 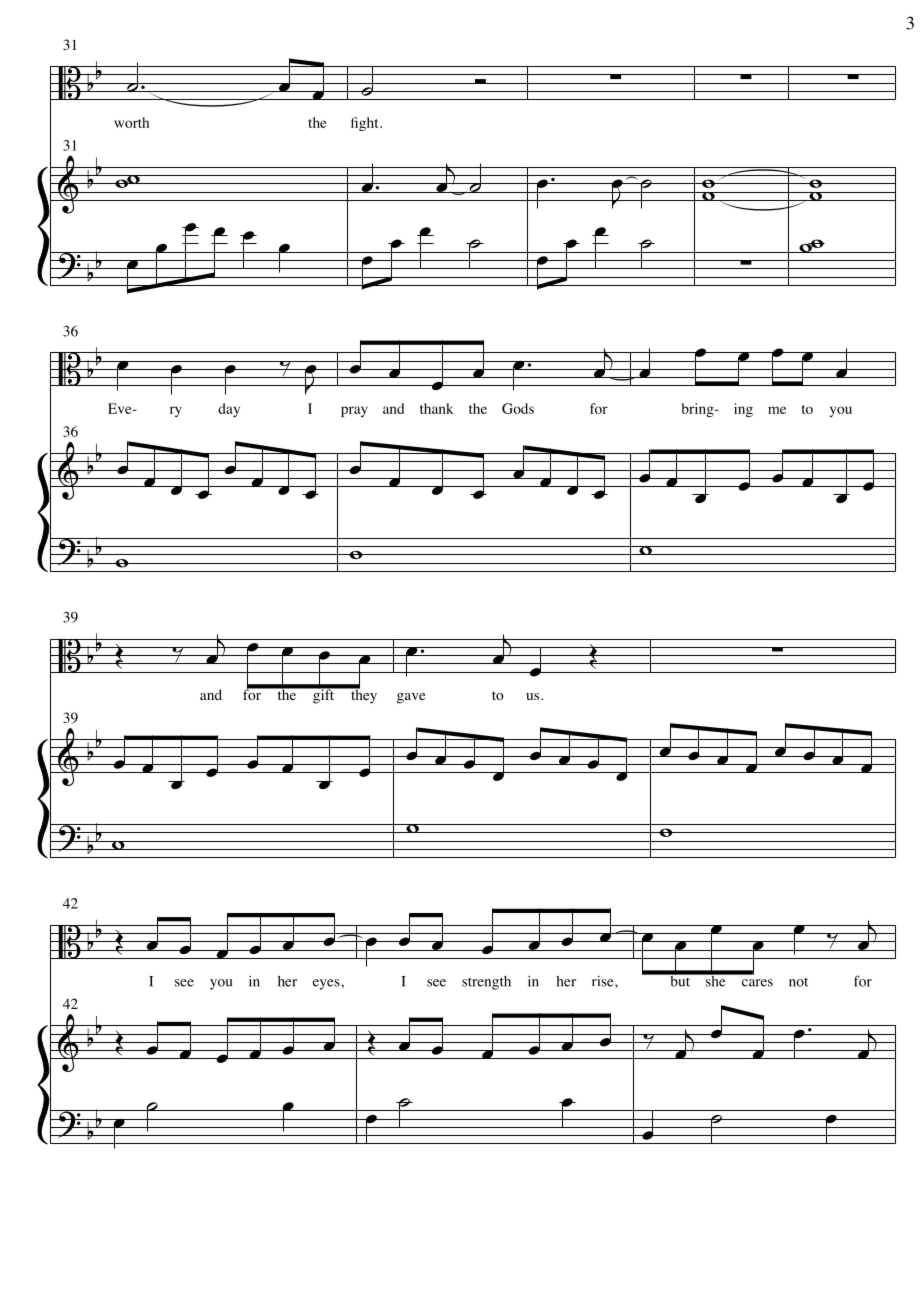 I want to click on Gods, so click(x=518, y=408).
